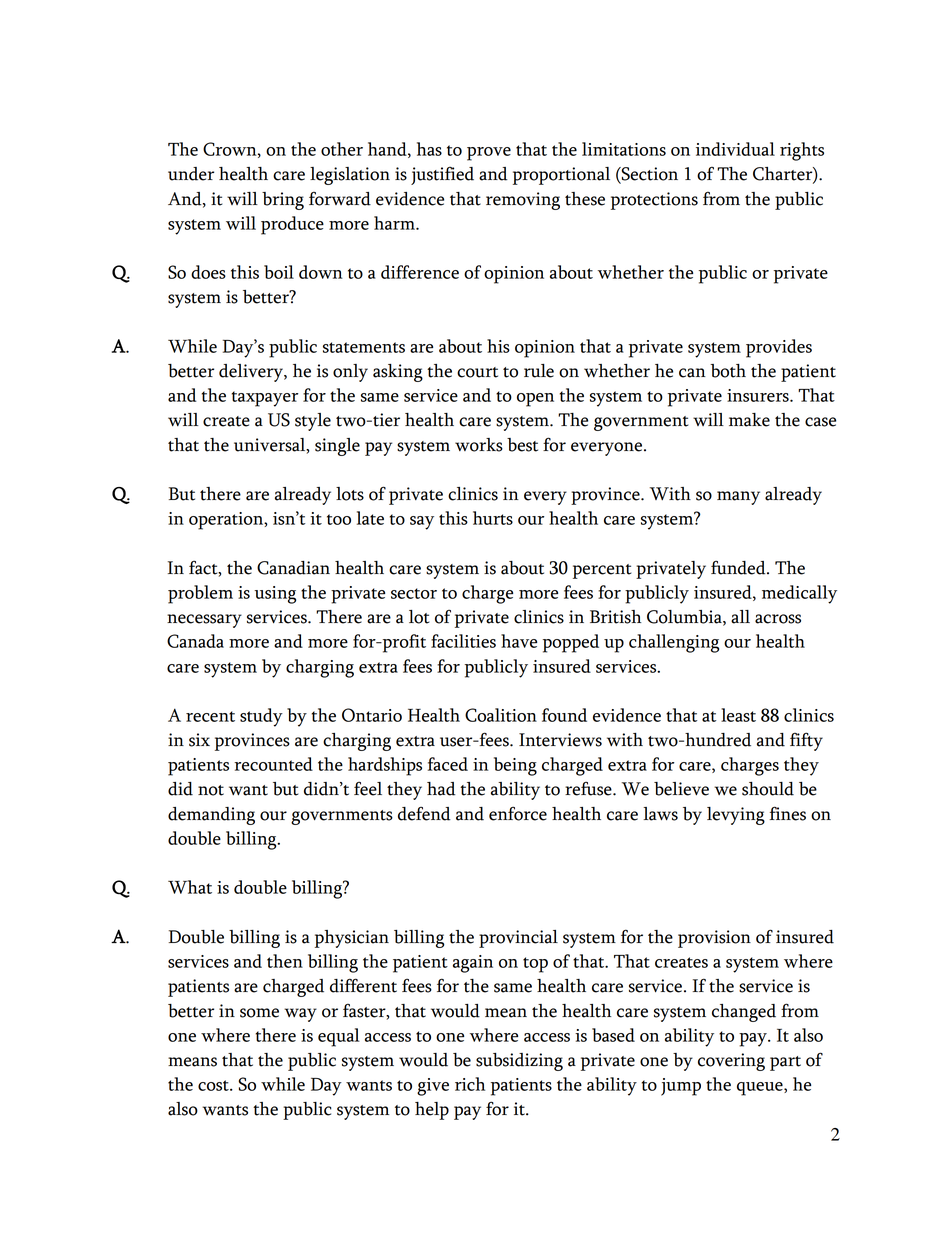  Describe the element at coordinates (275, 595) in the page. I see `using` at that location.
